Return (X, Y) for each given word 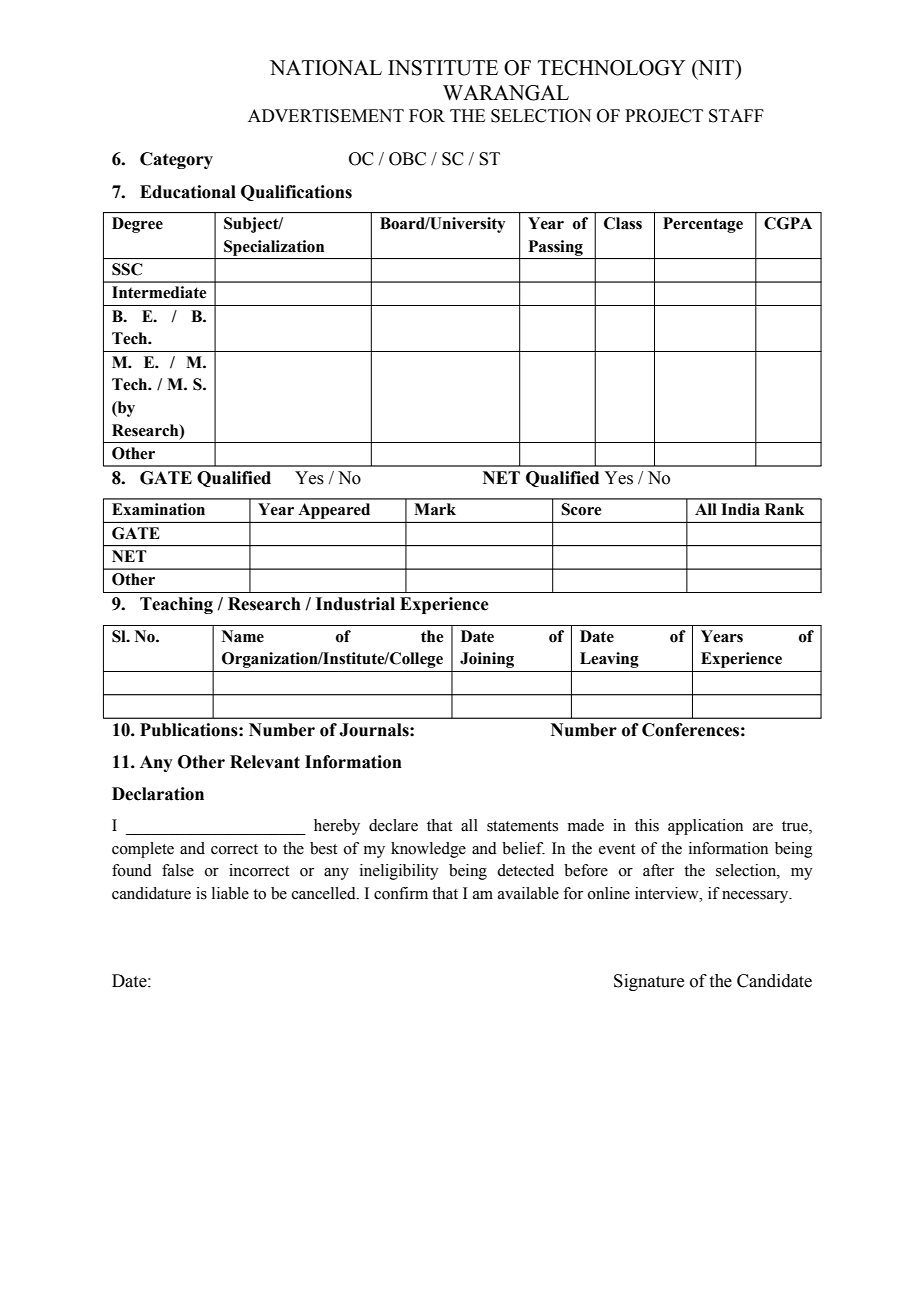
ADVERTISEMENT (326, 116)
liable (230, 893)
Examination (158, 509)
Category (176, 160)
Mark (435, 509)
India (740, 509)
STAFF (736, 116)
